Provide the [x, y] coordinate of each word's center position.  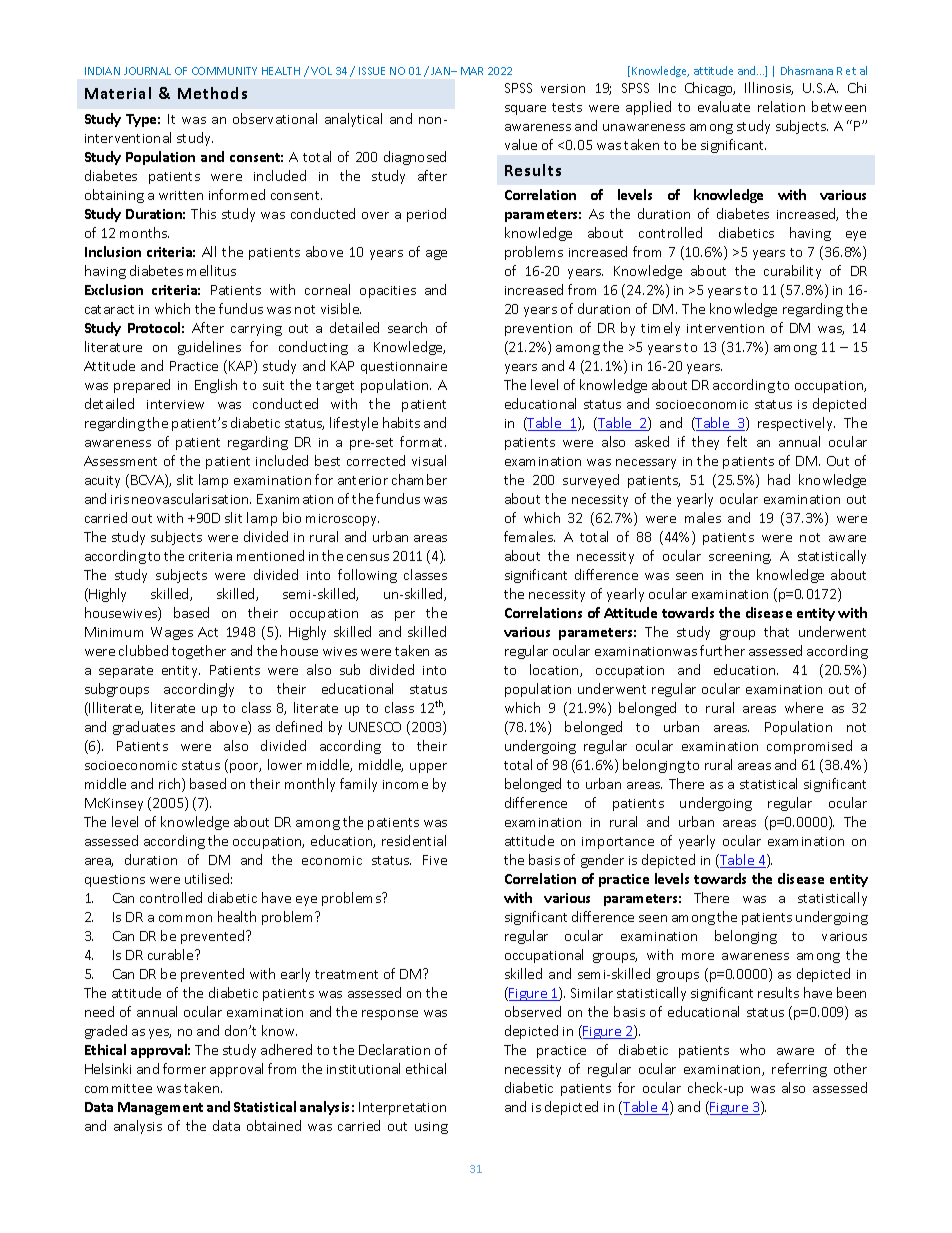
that [776, 631]
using [431, 1128]
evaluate [724, 106]
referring [799, 1070]
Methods [212, 93]
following [367, 576]
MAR [472, 71]
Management [160, 1108]
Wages [172, 633]
